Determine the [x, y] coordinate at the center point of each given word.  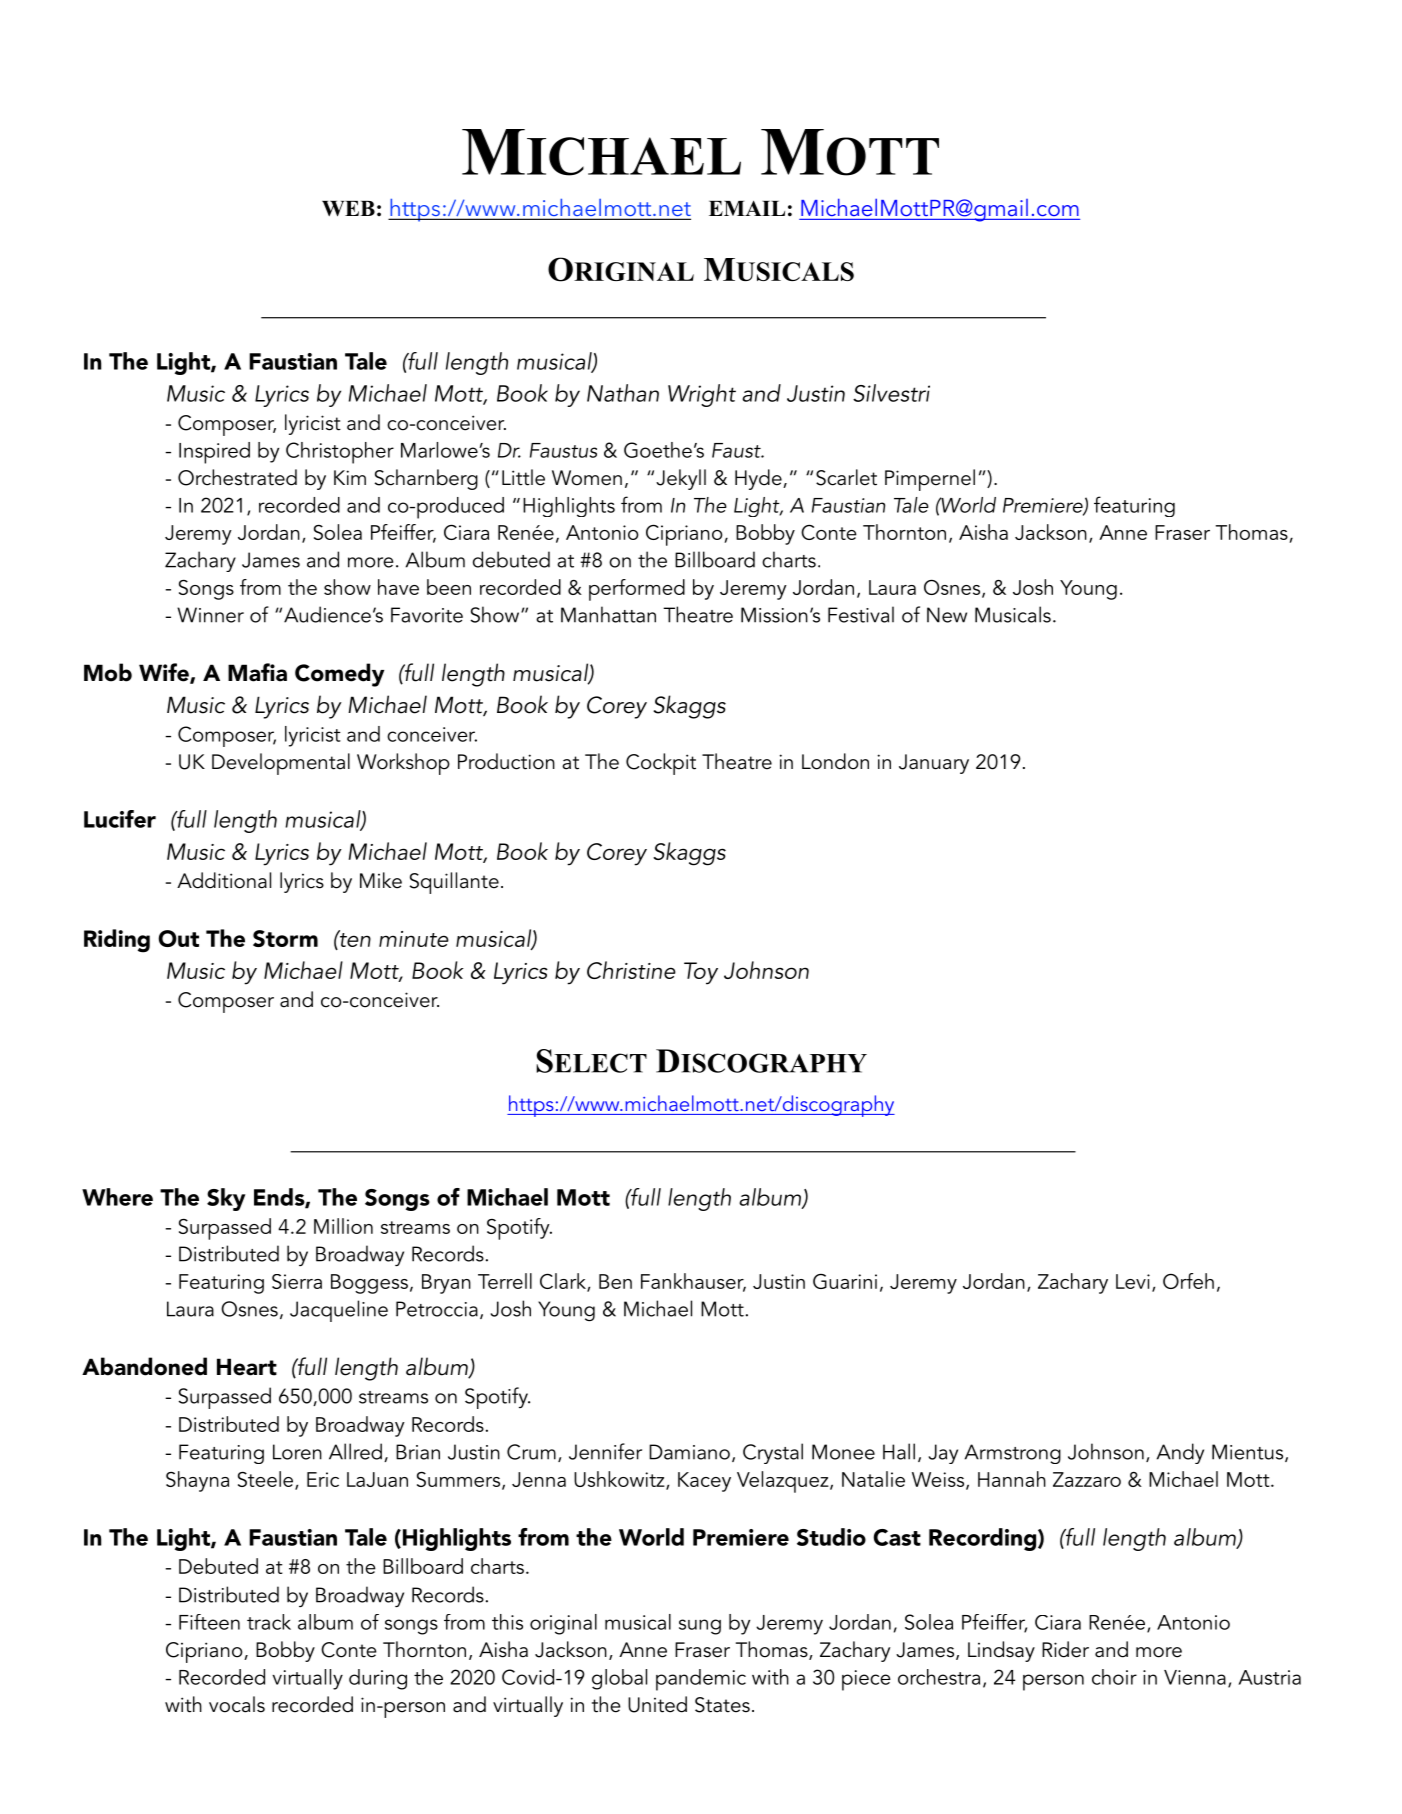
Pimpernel [930, 480]
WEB [348, 209]
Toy [701, 973]
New [947, 615]
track [269, 1622]
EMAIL [747, 208]
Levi [1133, 1281]
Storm [285, 938]
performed [637, 590]
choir [1114, 1677]
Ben [615, 1281]
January [934, 764]
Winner [210, 615]
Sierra [297, 1281]
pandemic [701, 1680]
